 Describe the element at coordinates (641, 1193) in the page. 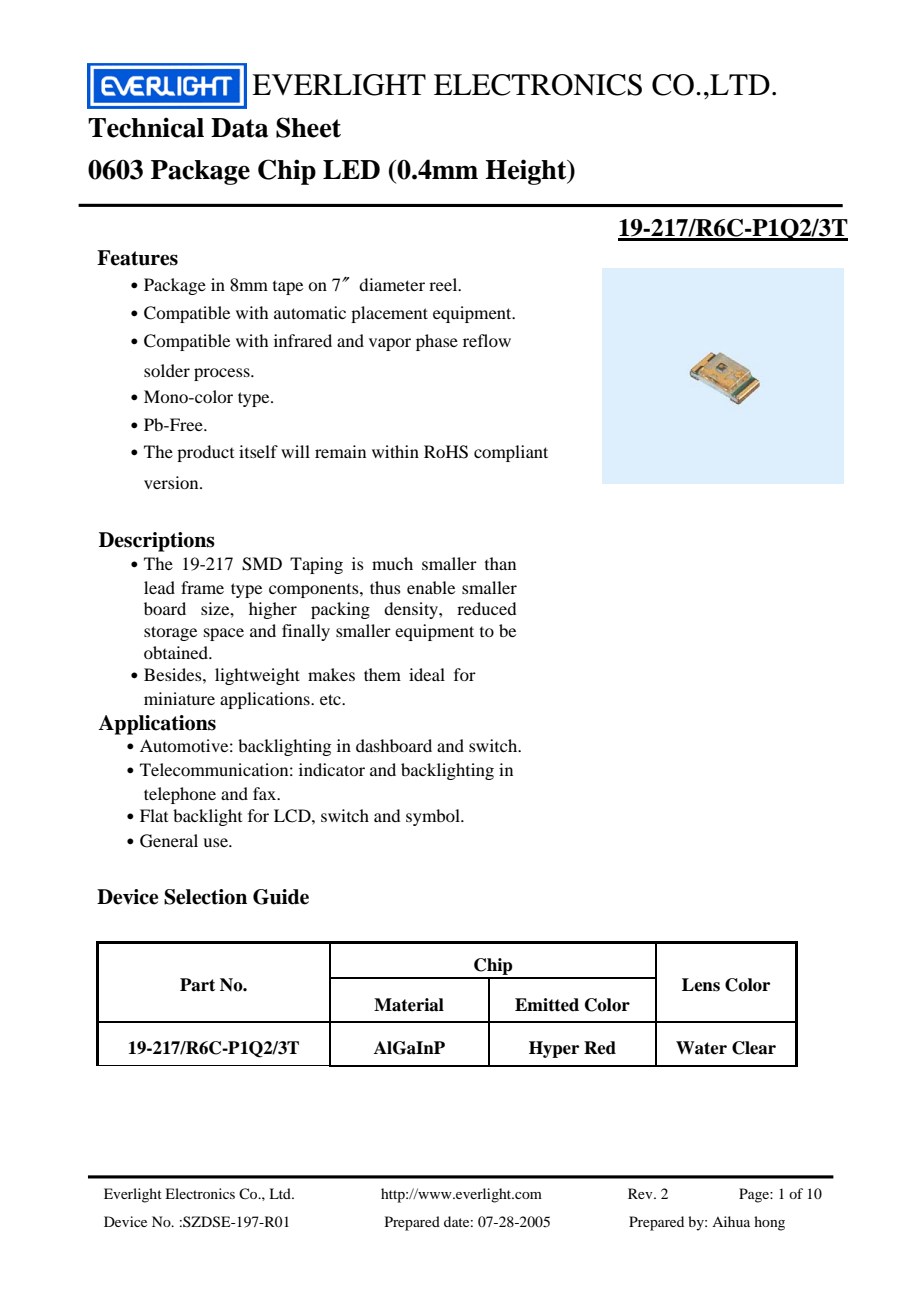

I see `Rev` at that location.
